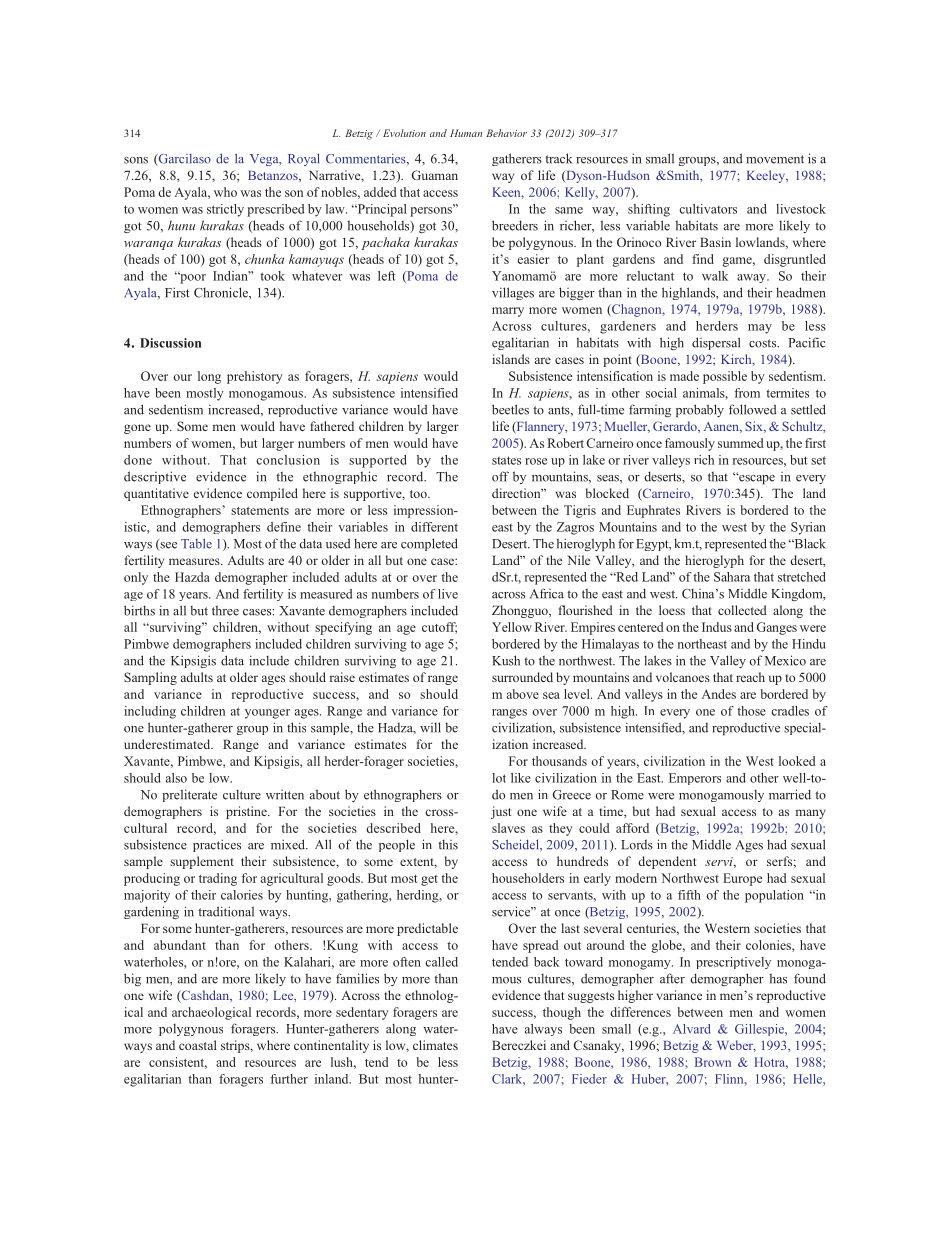  Describe the element at coordinates (225, 192) in the screenshot. I see `who` at that location.
